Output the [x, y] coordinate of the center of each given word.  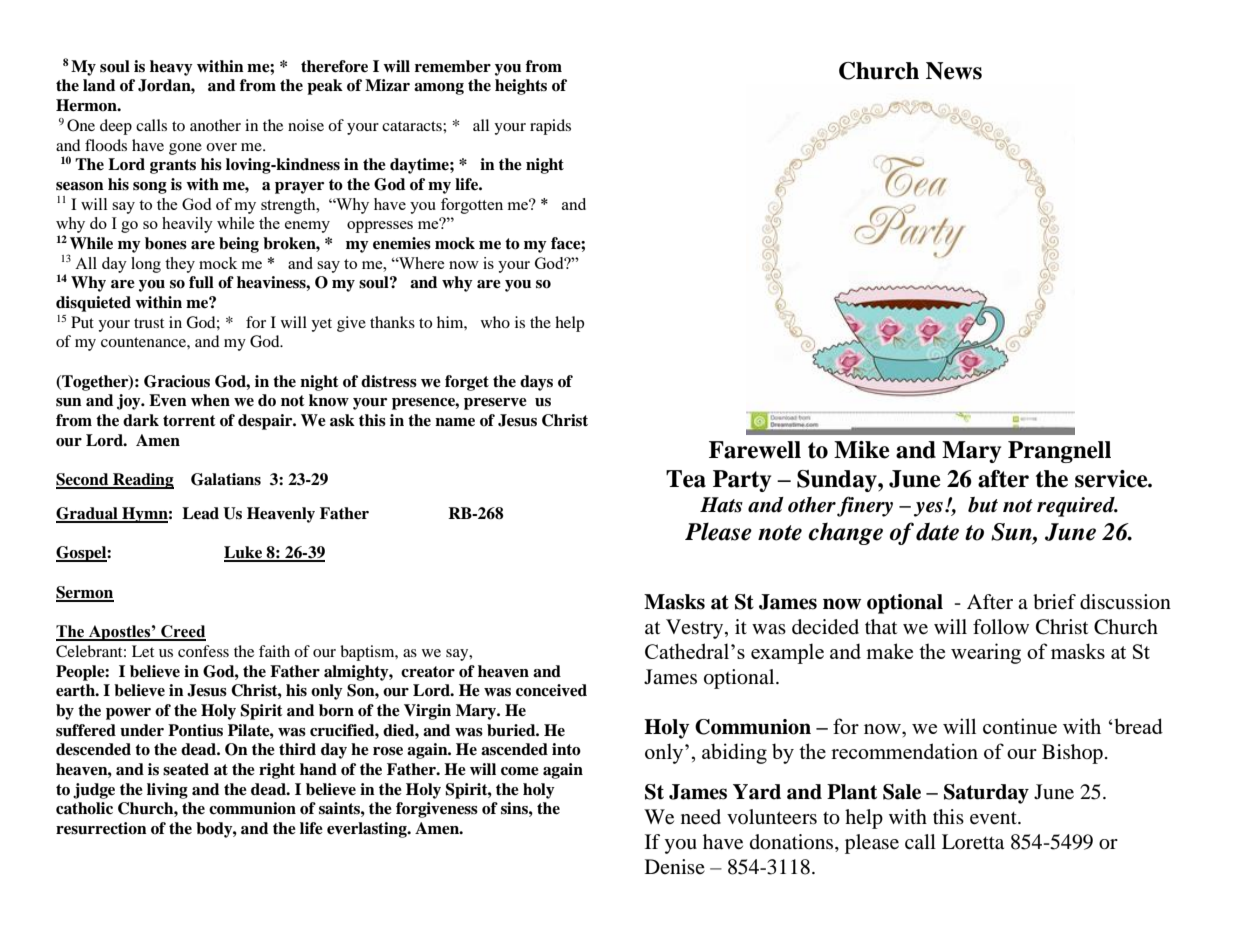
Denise [675, 866]
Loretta [973, 842]
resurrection [101, 828]
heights [521, 87]
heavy [171, 68]
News [954, 71]
